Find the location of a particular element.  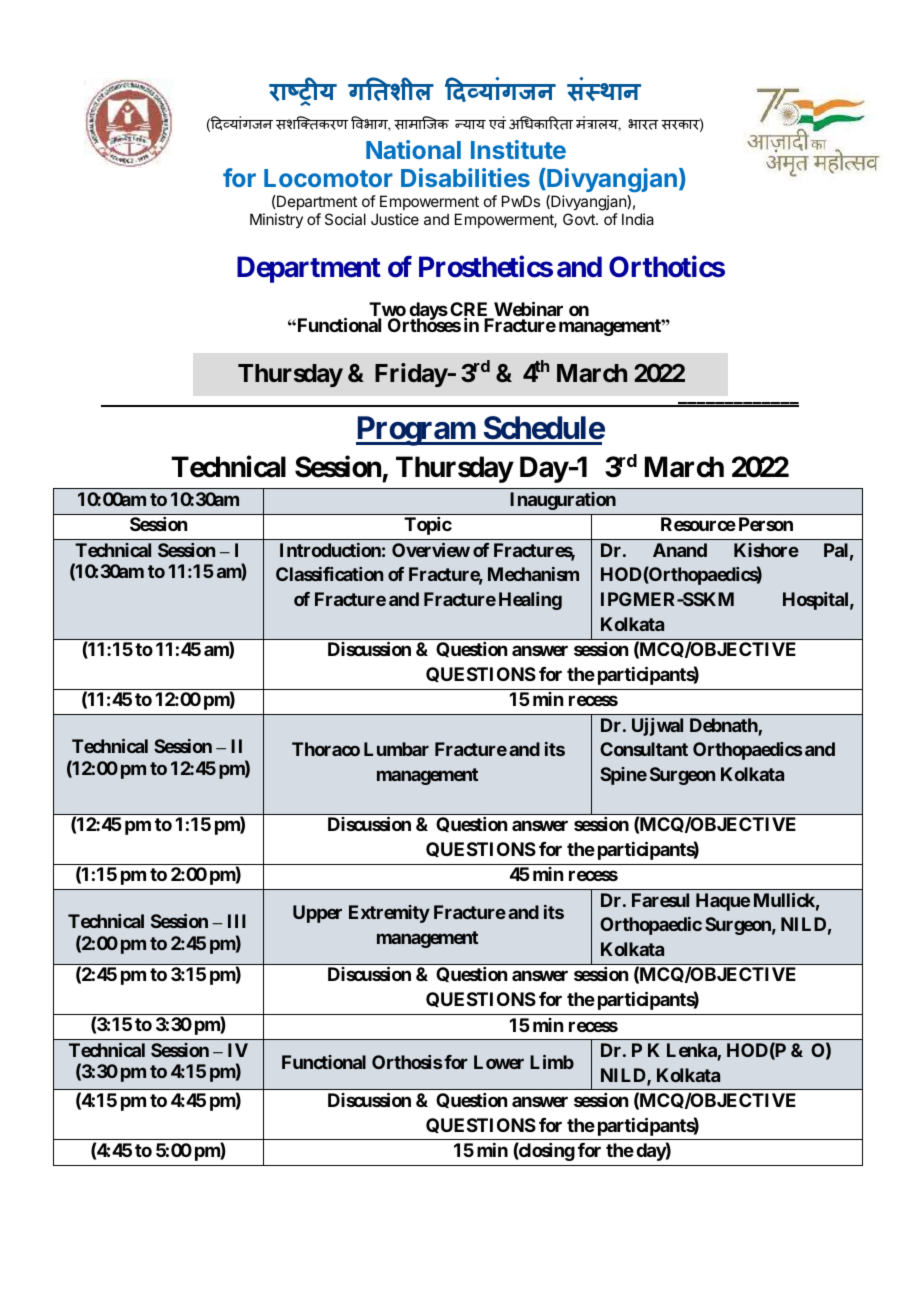

Healing is located at coordinates (530, 601).
